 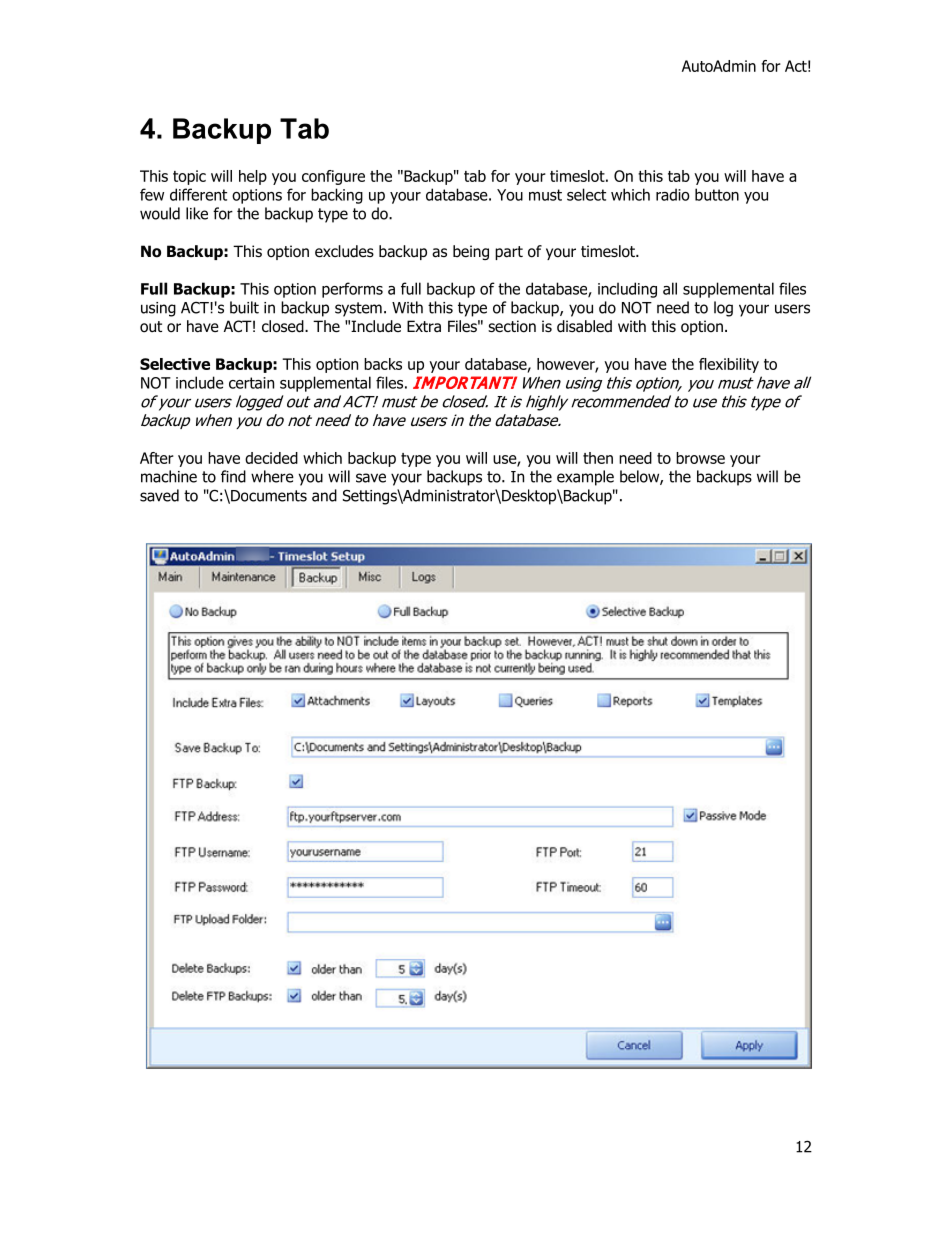 I want to click on example, so click(x=585, y=478).
